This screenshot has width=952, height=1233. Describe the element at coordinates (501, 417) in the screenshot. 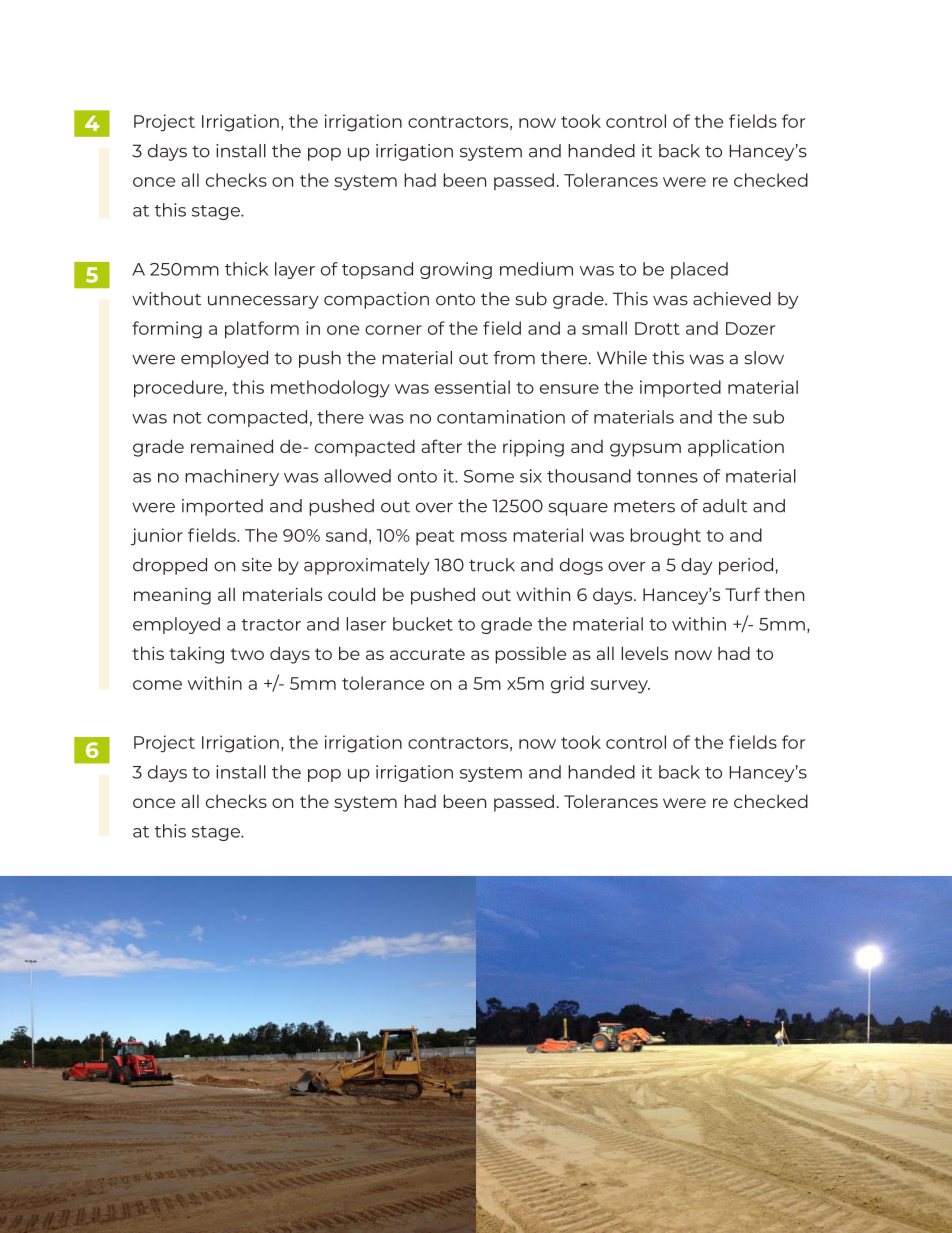

I see `contamination` at that location.
